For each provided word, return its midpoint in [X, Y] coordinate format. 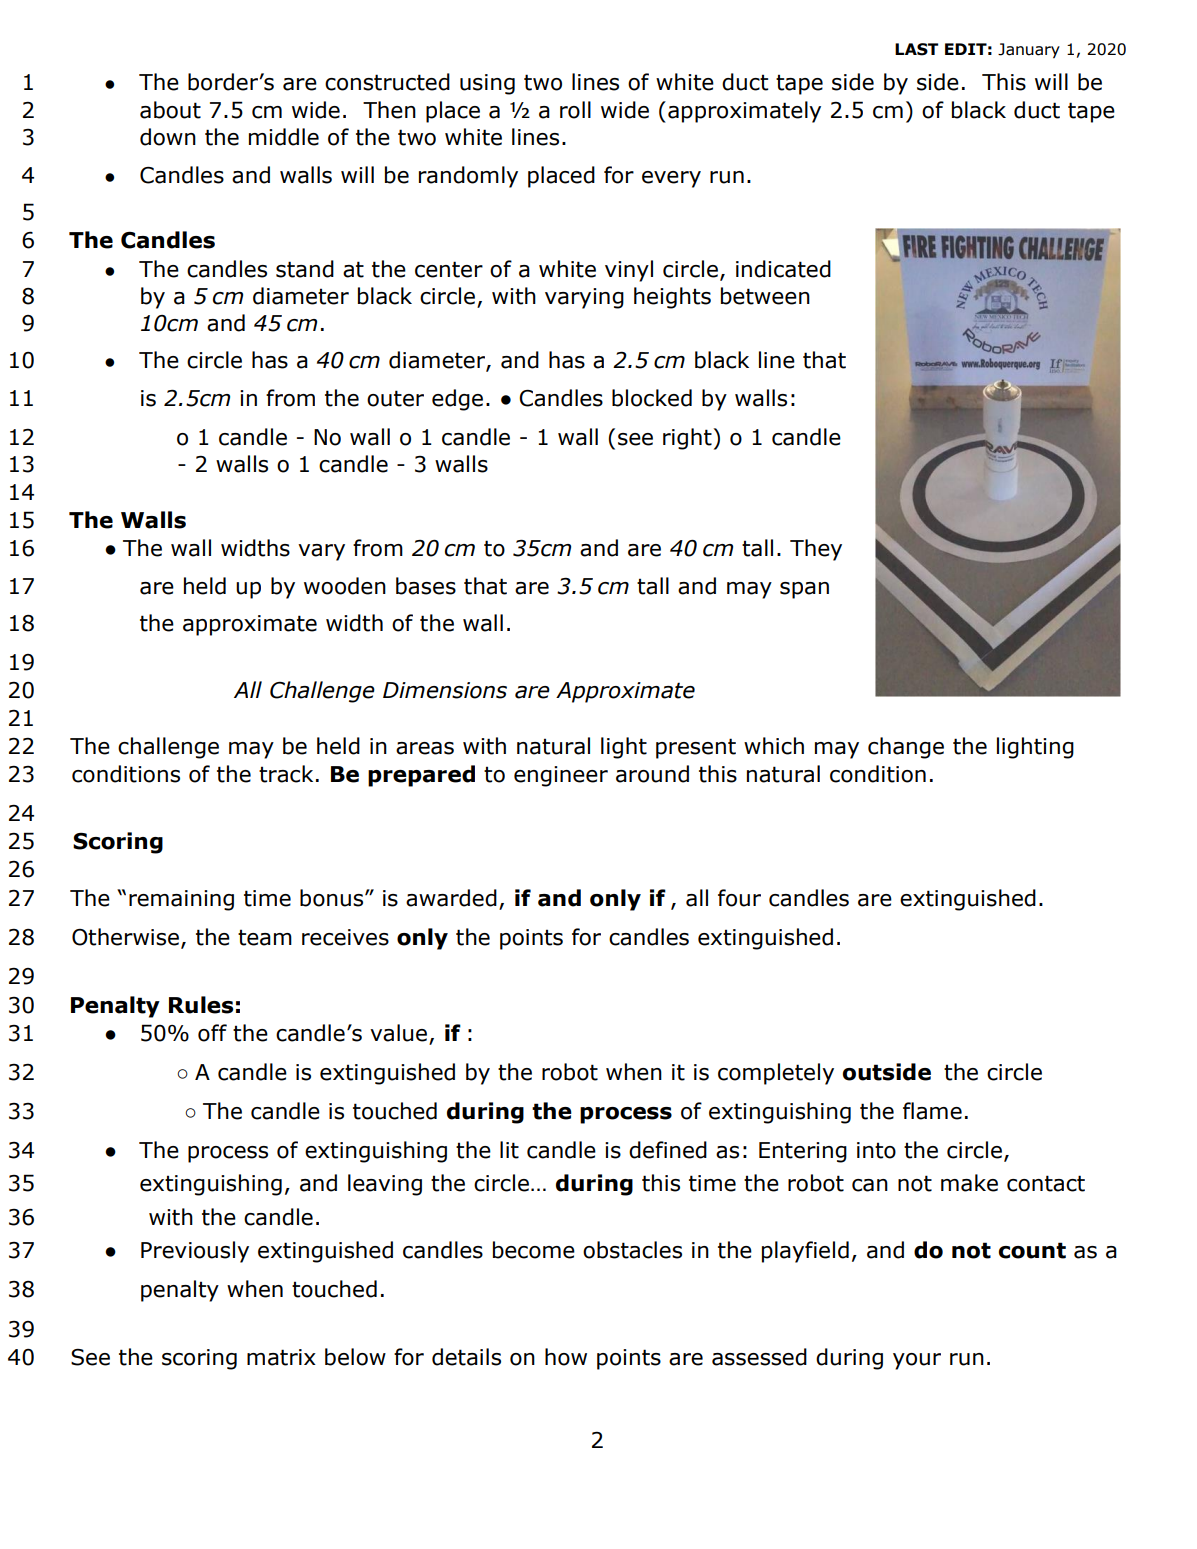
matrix [281, 1357]
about [170, 110]
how [566, 1357]
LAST [916, 49]
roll [575, 110]
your [917, 1361]
